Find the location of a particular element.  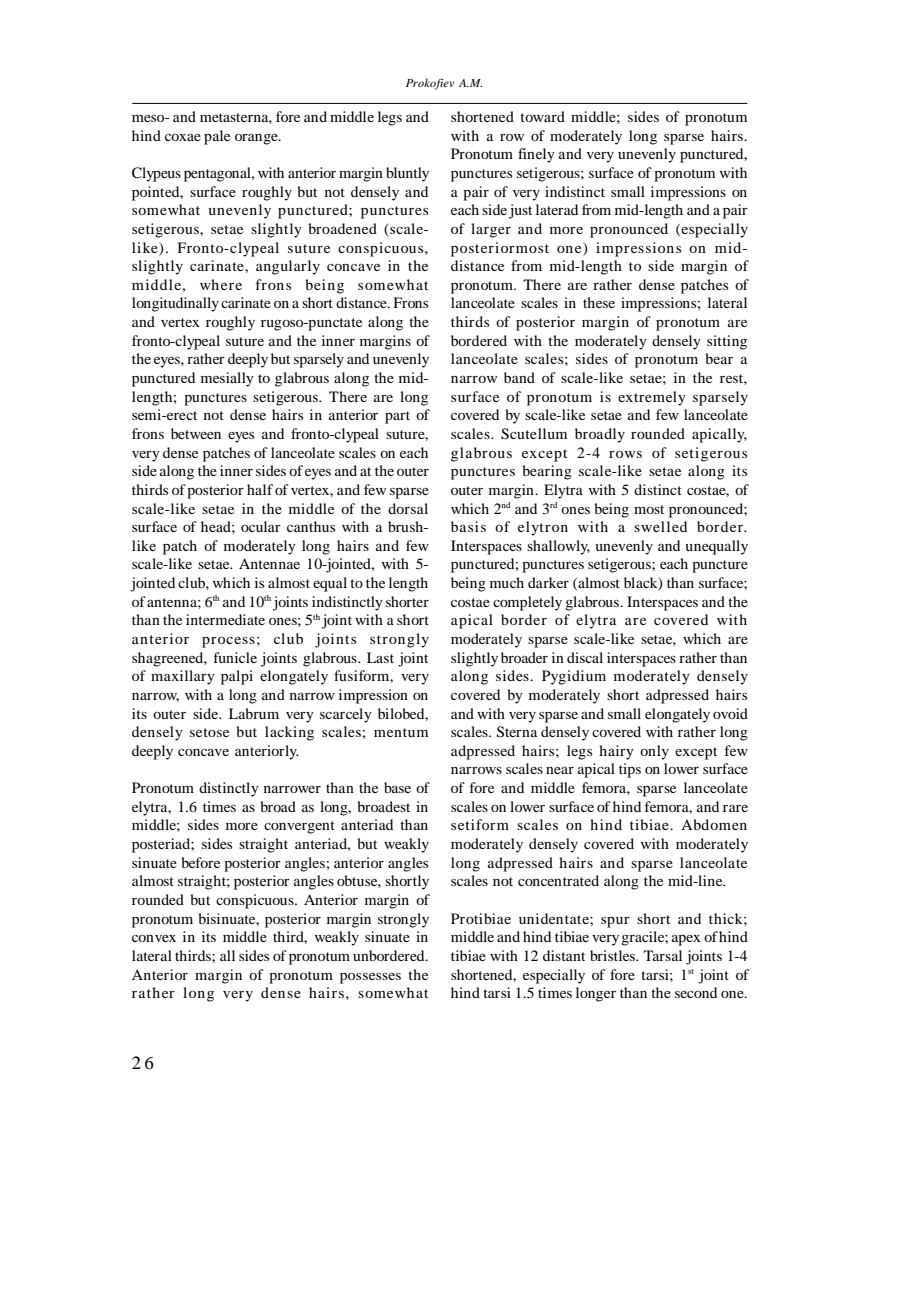

only is located at coordinates (654, 752).
